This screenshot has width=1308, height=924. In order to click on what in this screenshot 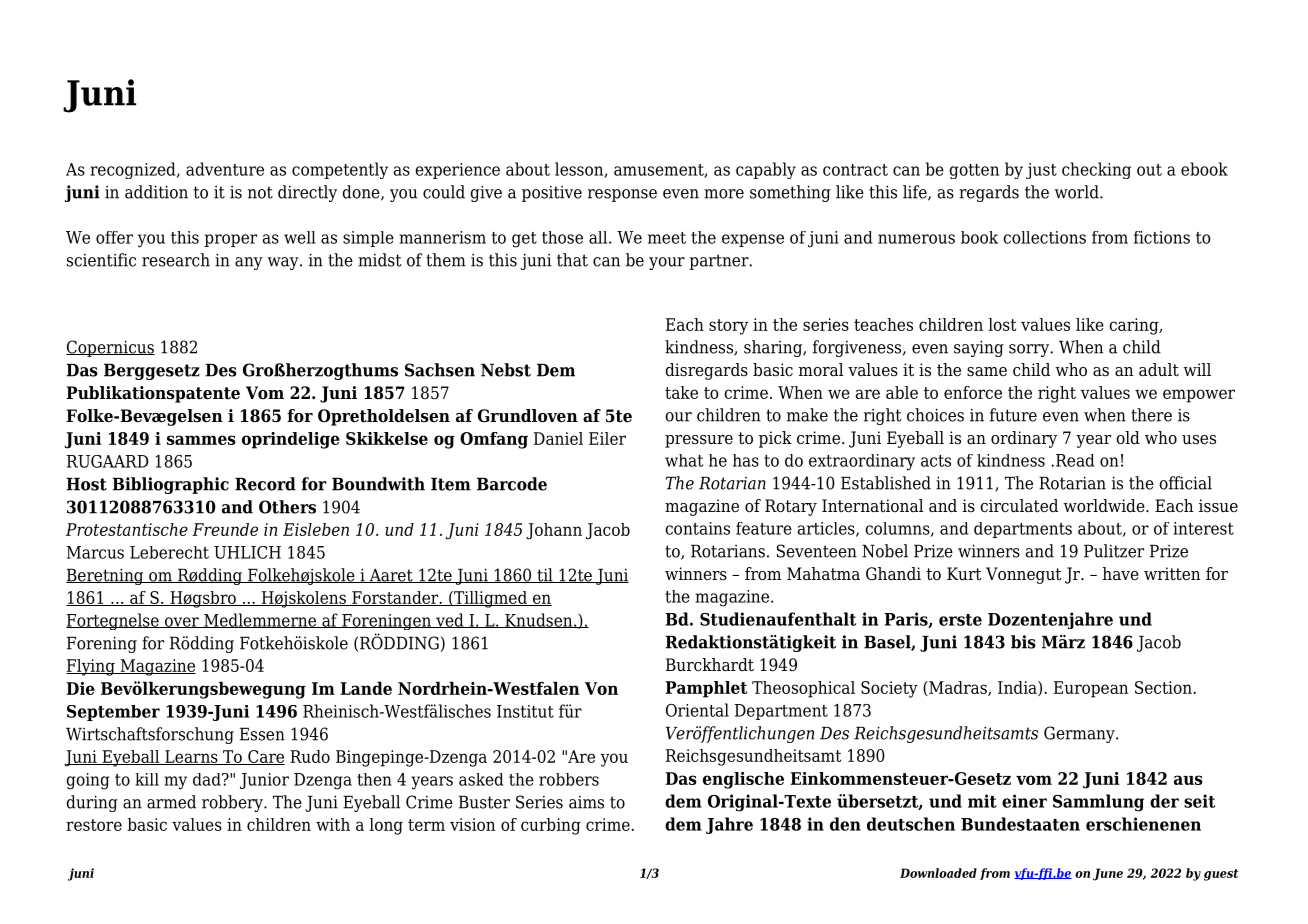, I will do `click(684, 460)`.
